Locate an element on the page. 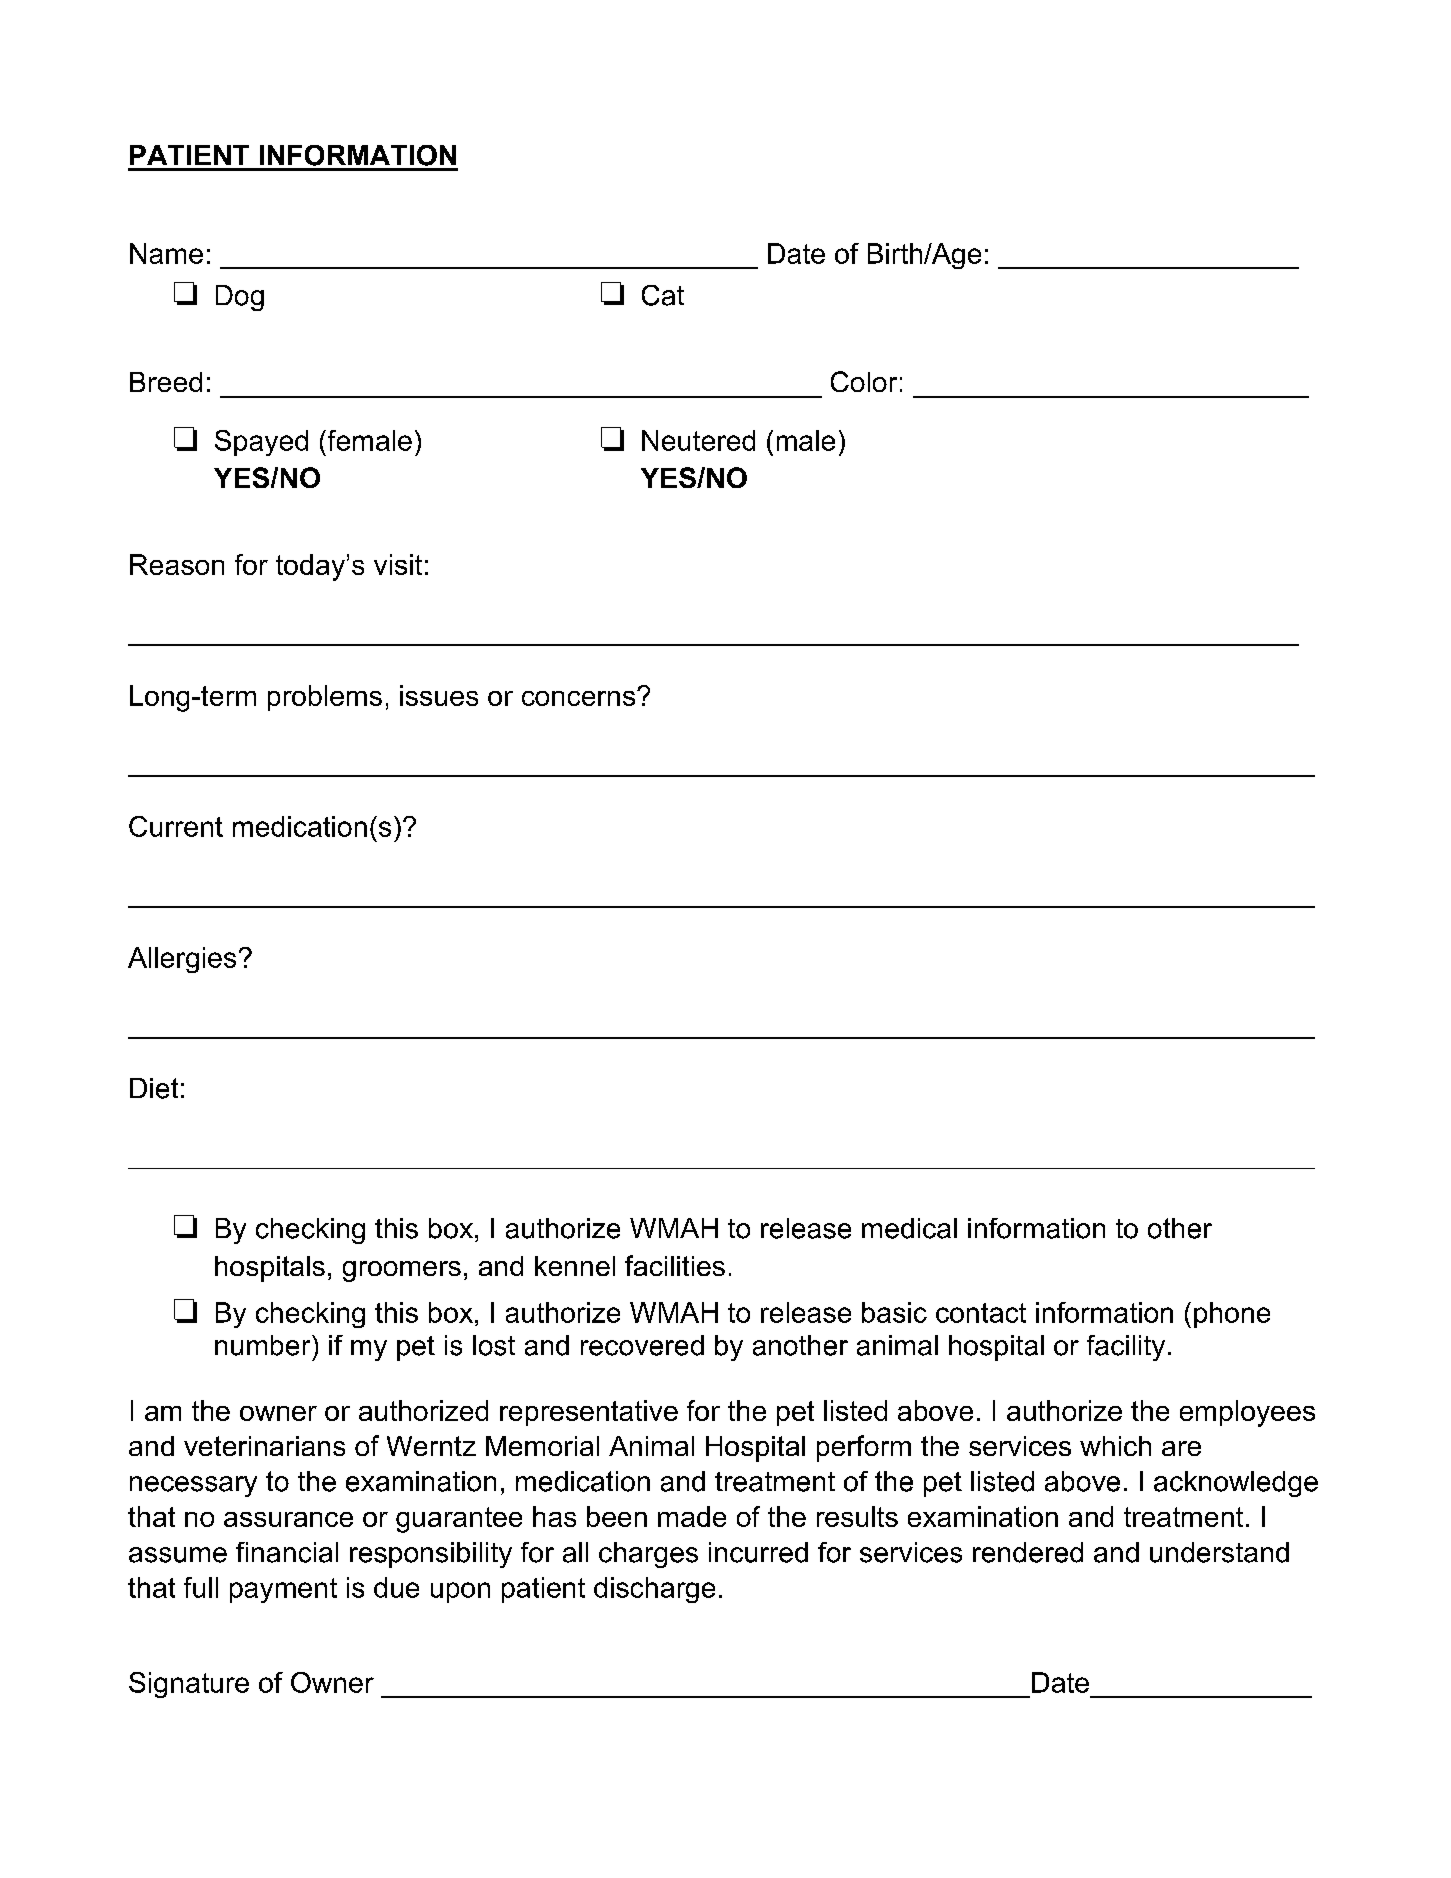 The width and height of the image is (1451, 1878). Color is located at coordinates (864, 381).
